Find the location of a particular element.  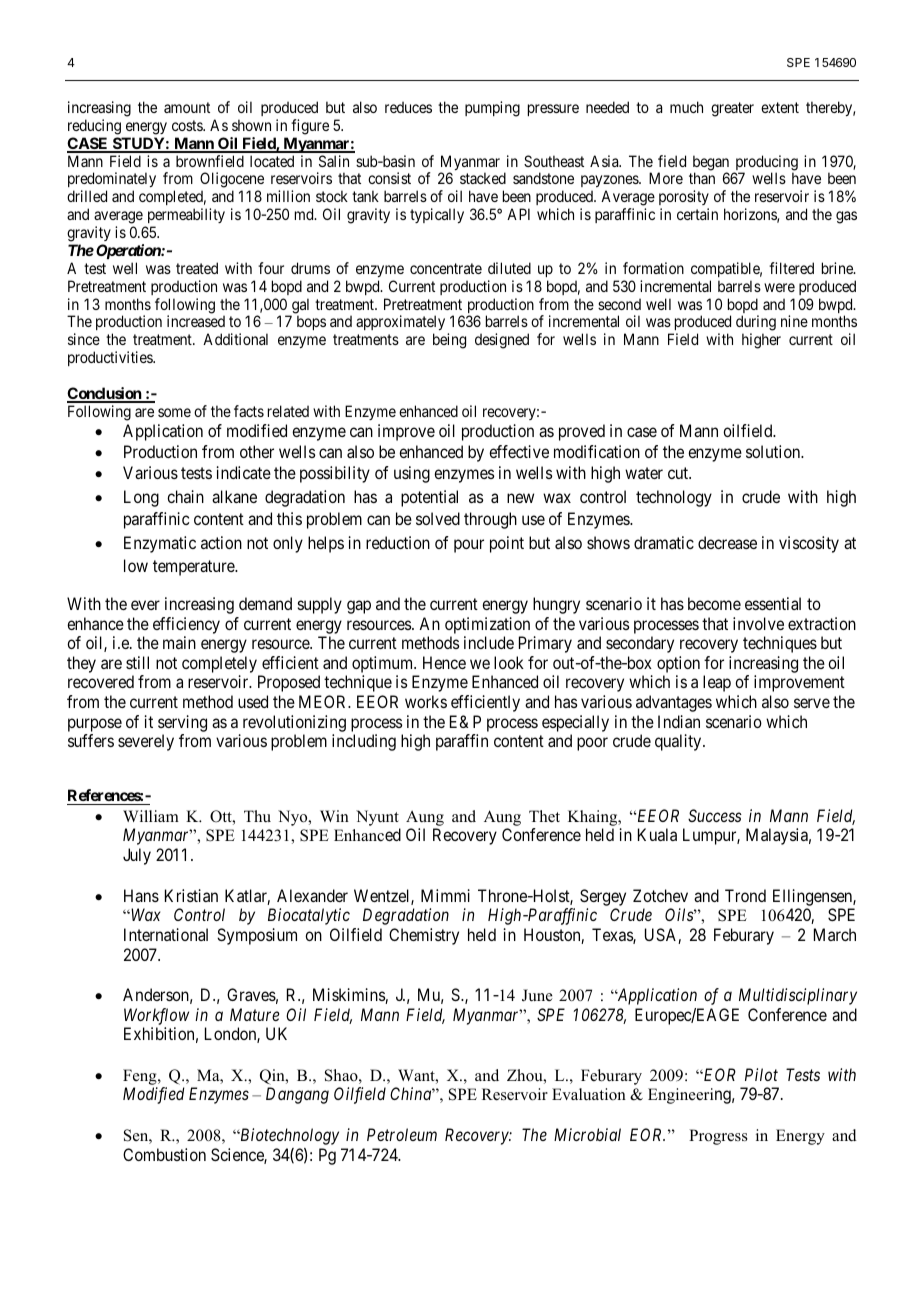

optimization is located at coordinates (487, 625).
